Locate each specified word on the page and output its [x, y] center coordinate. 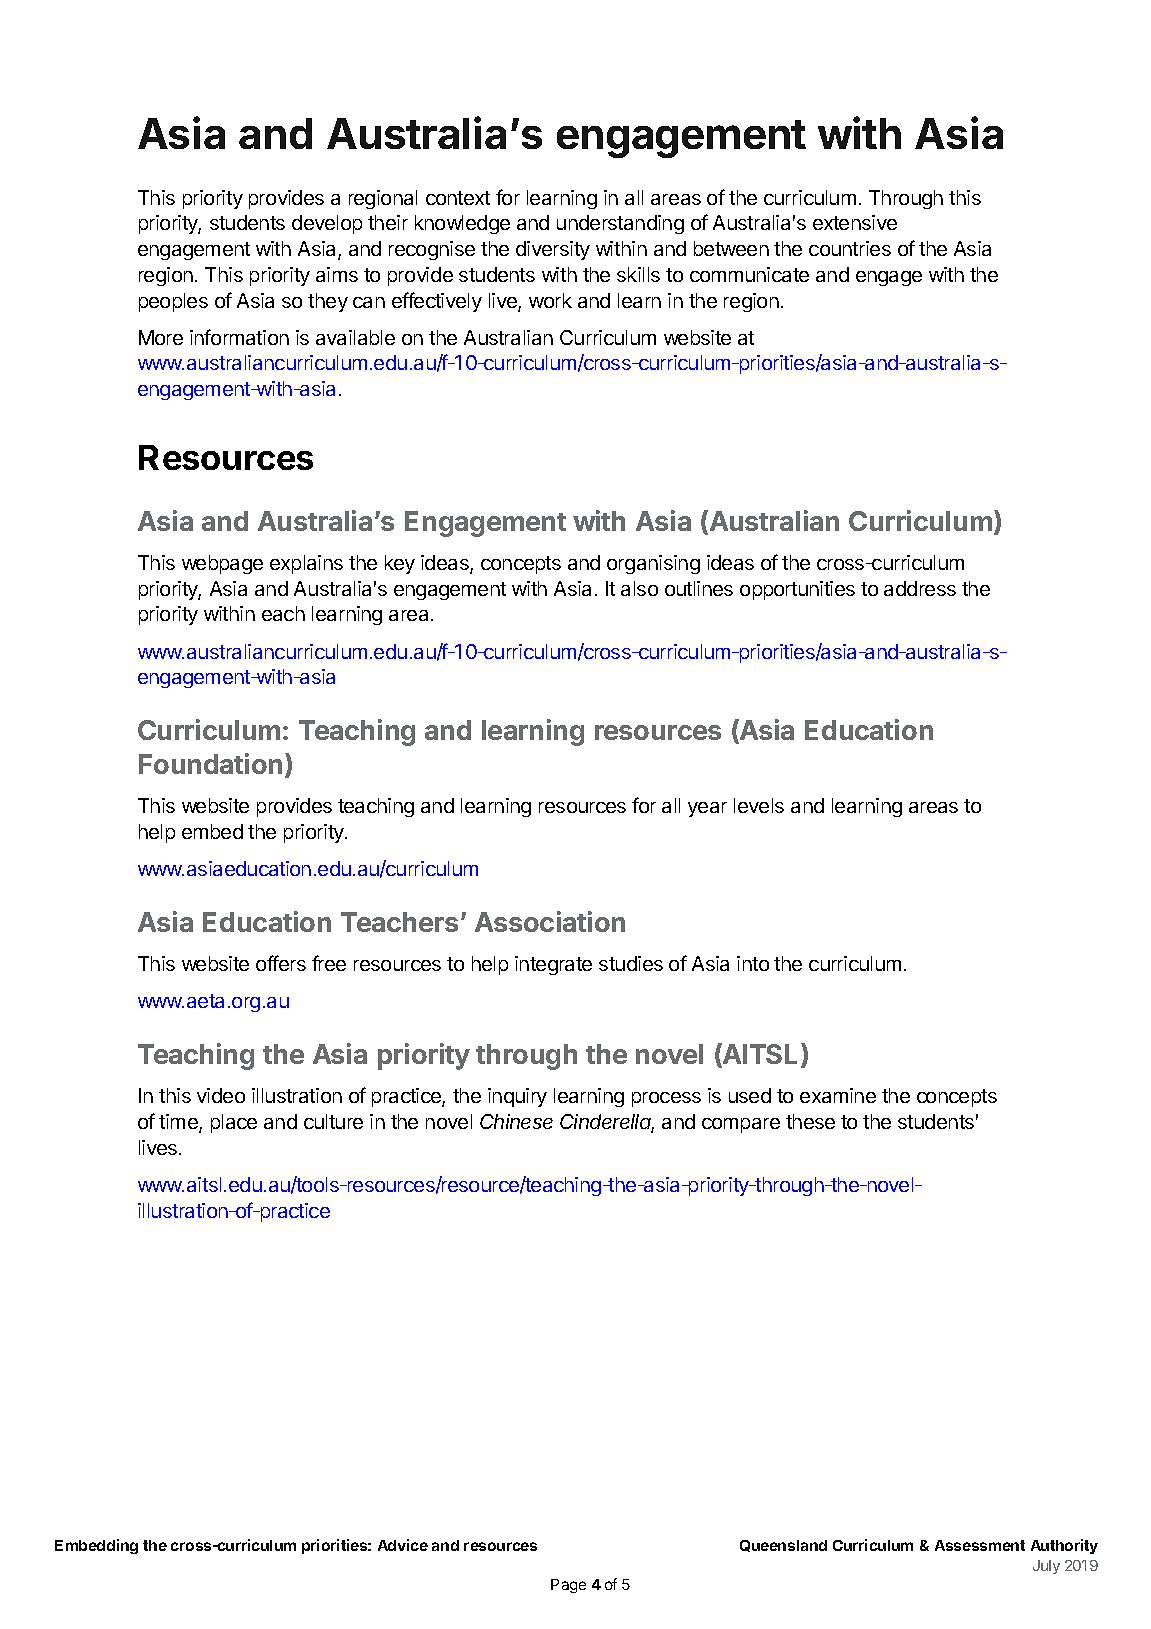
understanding [620, 224]
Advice [403, 1545]
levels [759, 805]
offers [281, 963]
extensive [855, 222]
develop [327, 224]
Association [550, 921]
